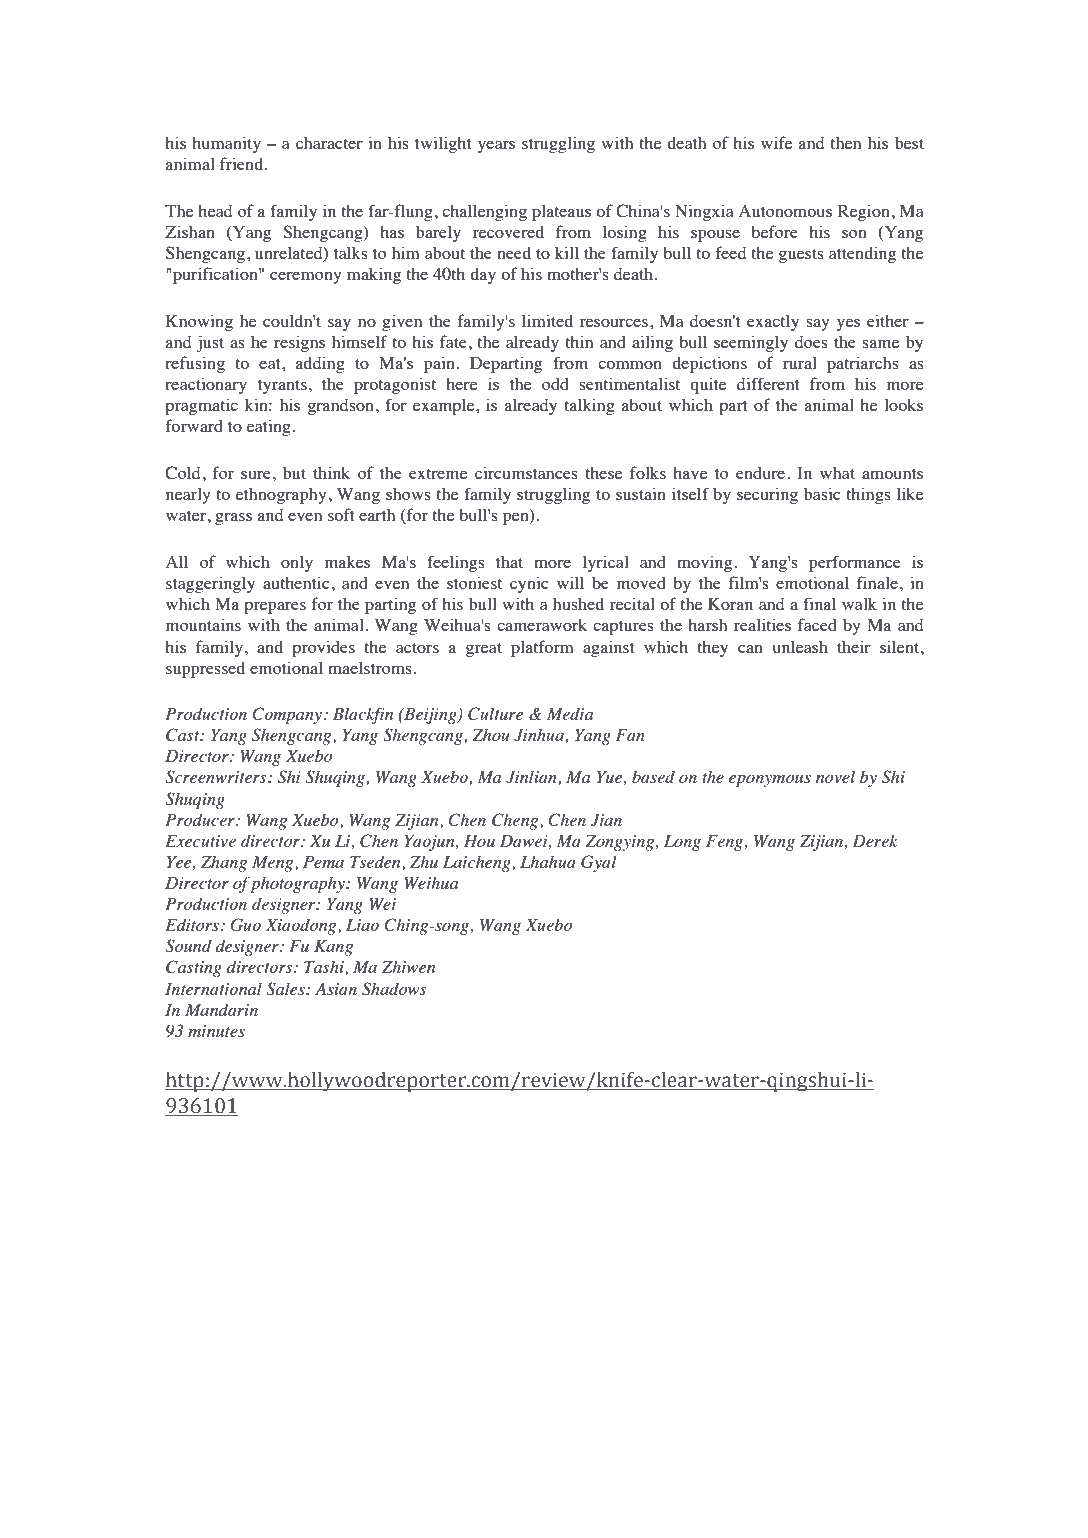 This screenshot has width=1088, height=1538. Describe the element at coordinates (287, 715) in the screenshot. I see `Company` at that location.
